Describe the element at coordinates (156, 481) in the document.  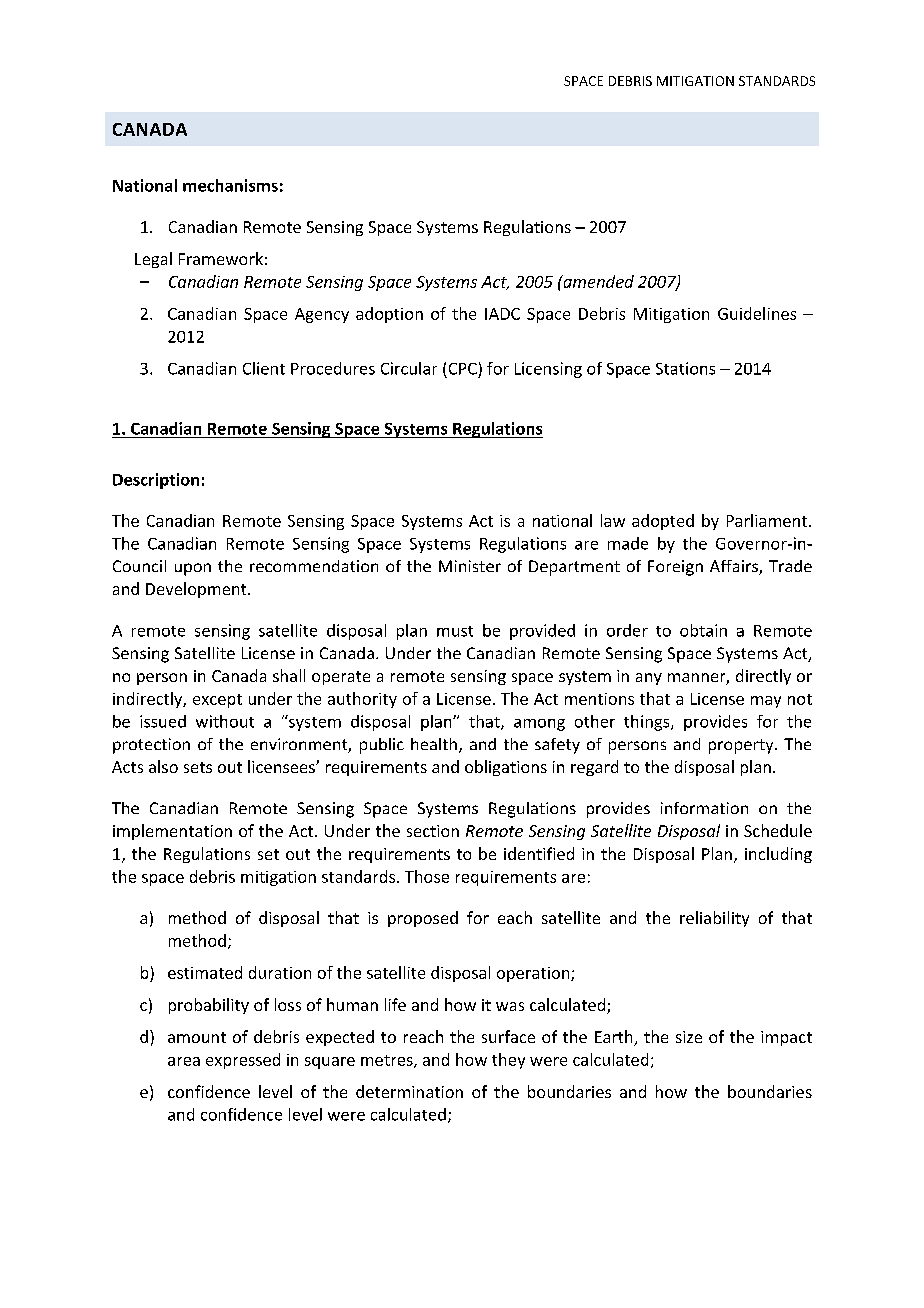
I see `Description` at that location.
